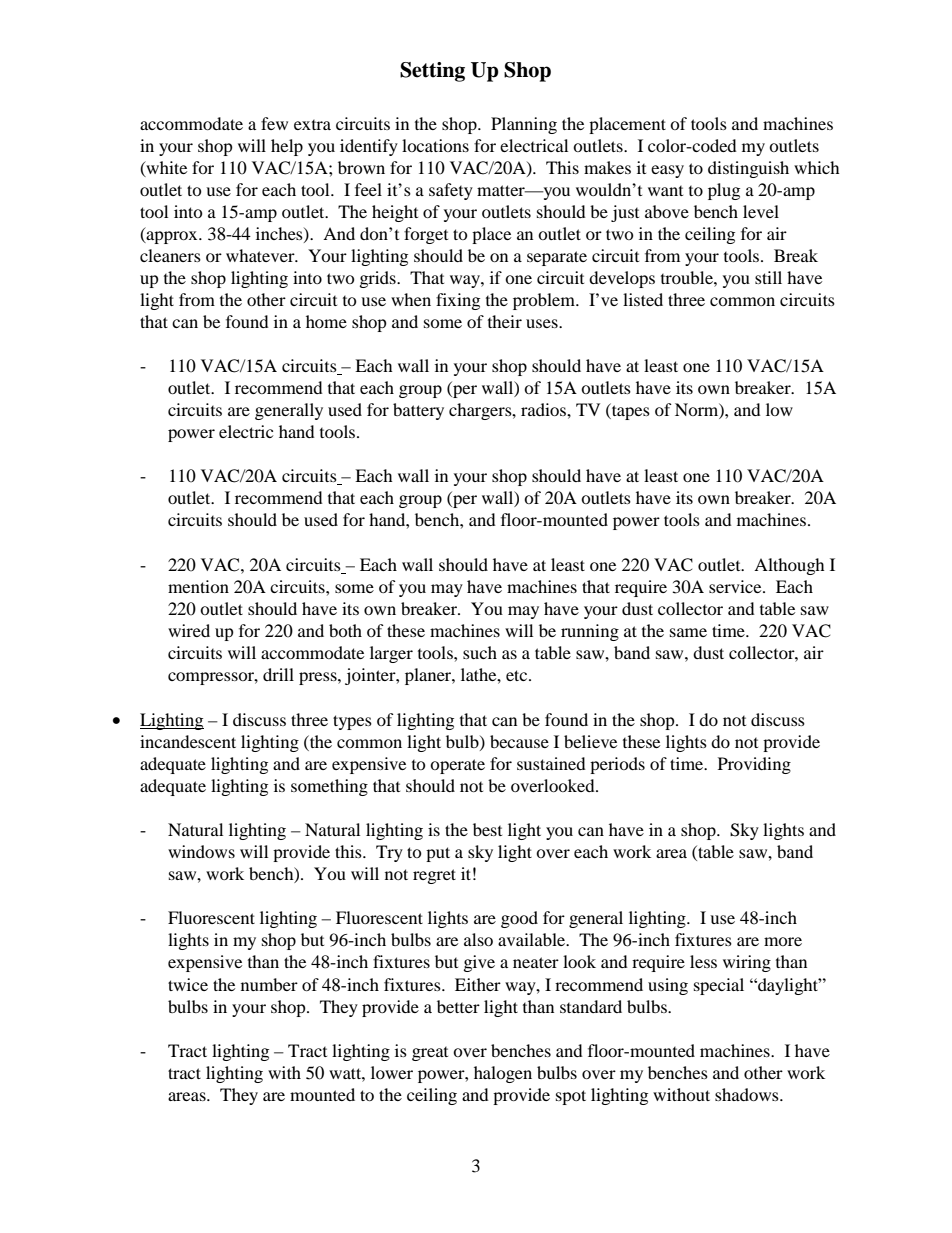  What do you see at coordinates (748, 169) in the screenshot?
I see `distinguish` at bounding box center [748, 169].
